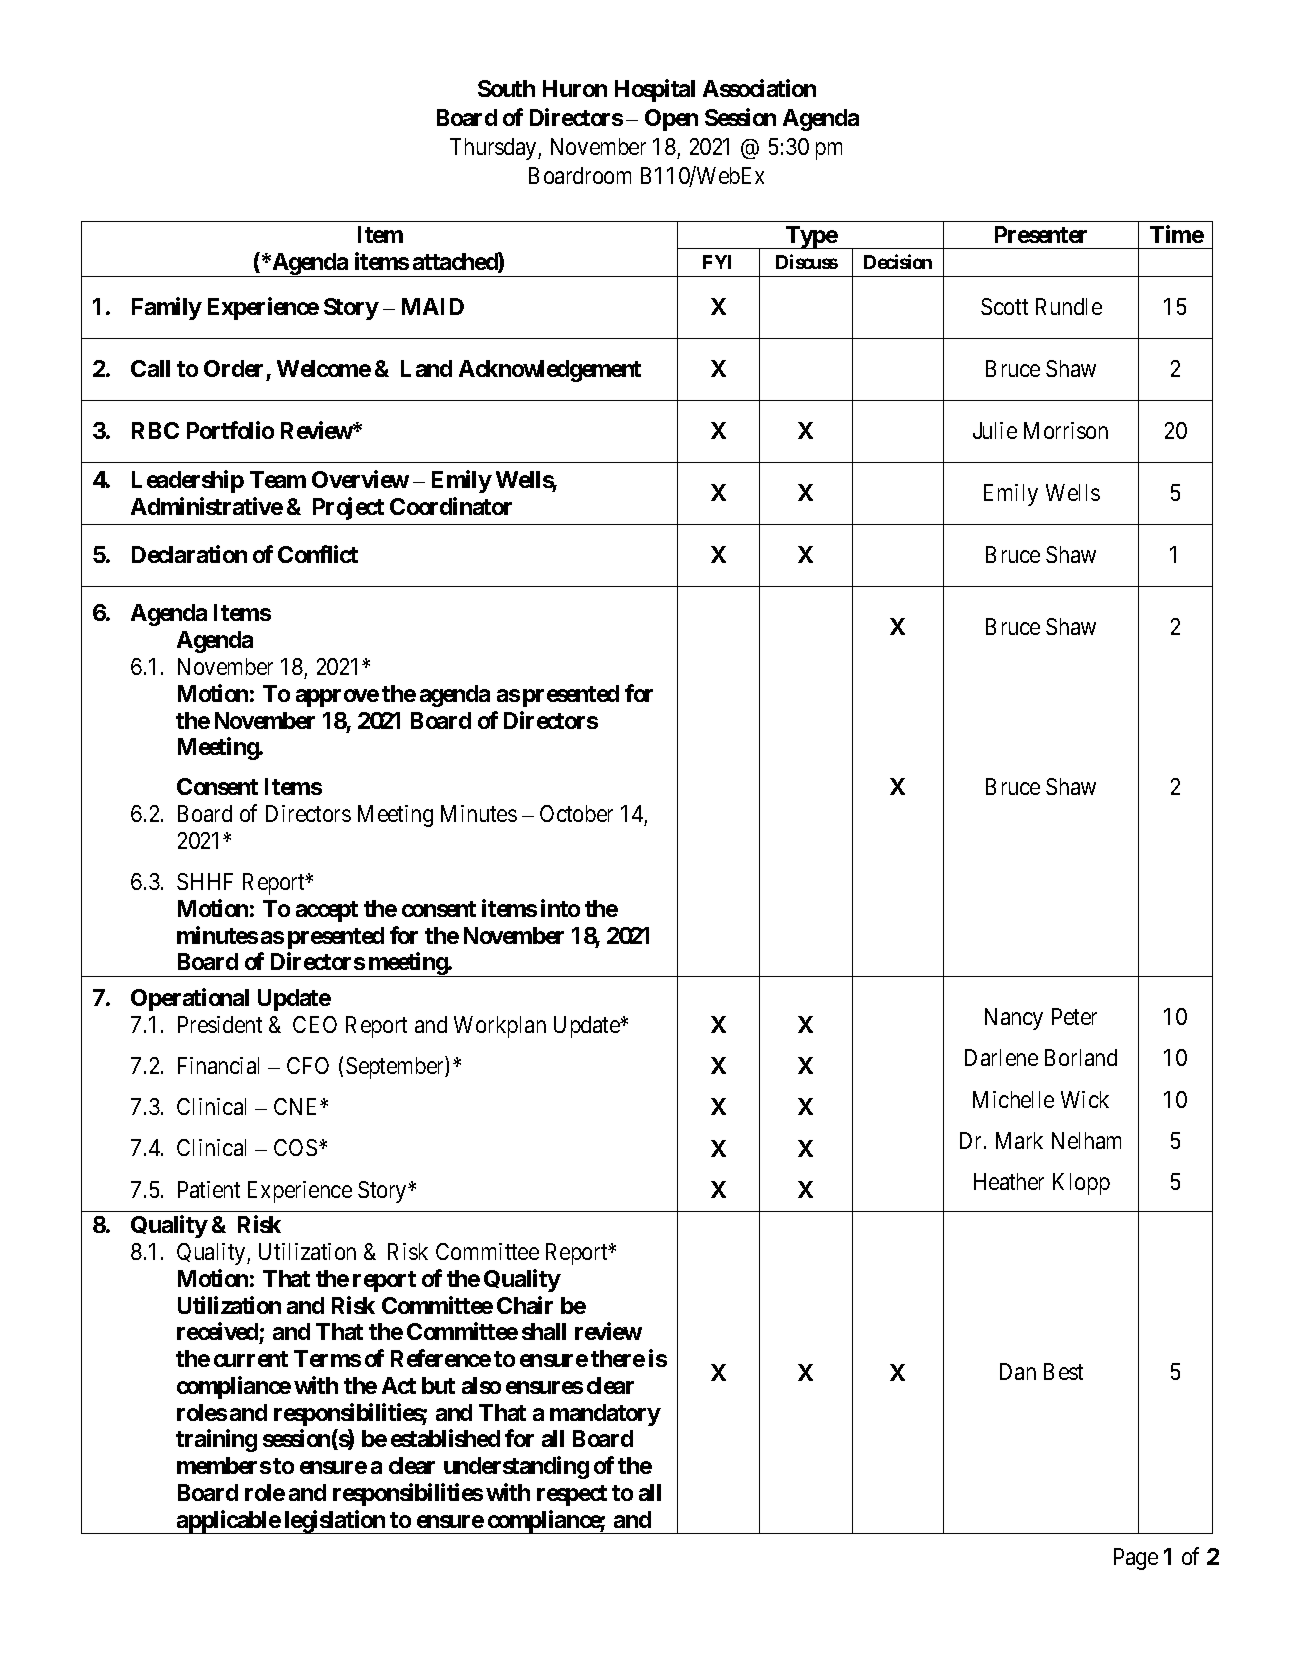 This screenshot has height=1675, width=1294. Describe the element at coordinates (451, 506) in the screenshot. I see `Coordinator` at that location.
